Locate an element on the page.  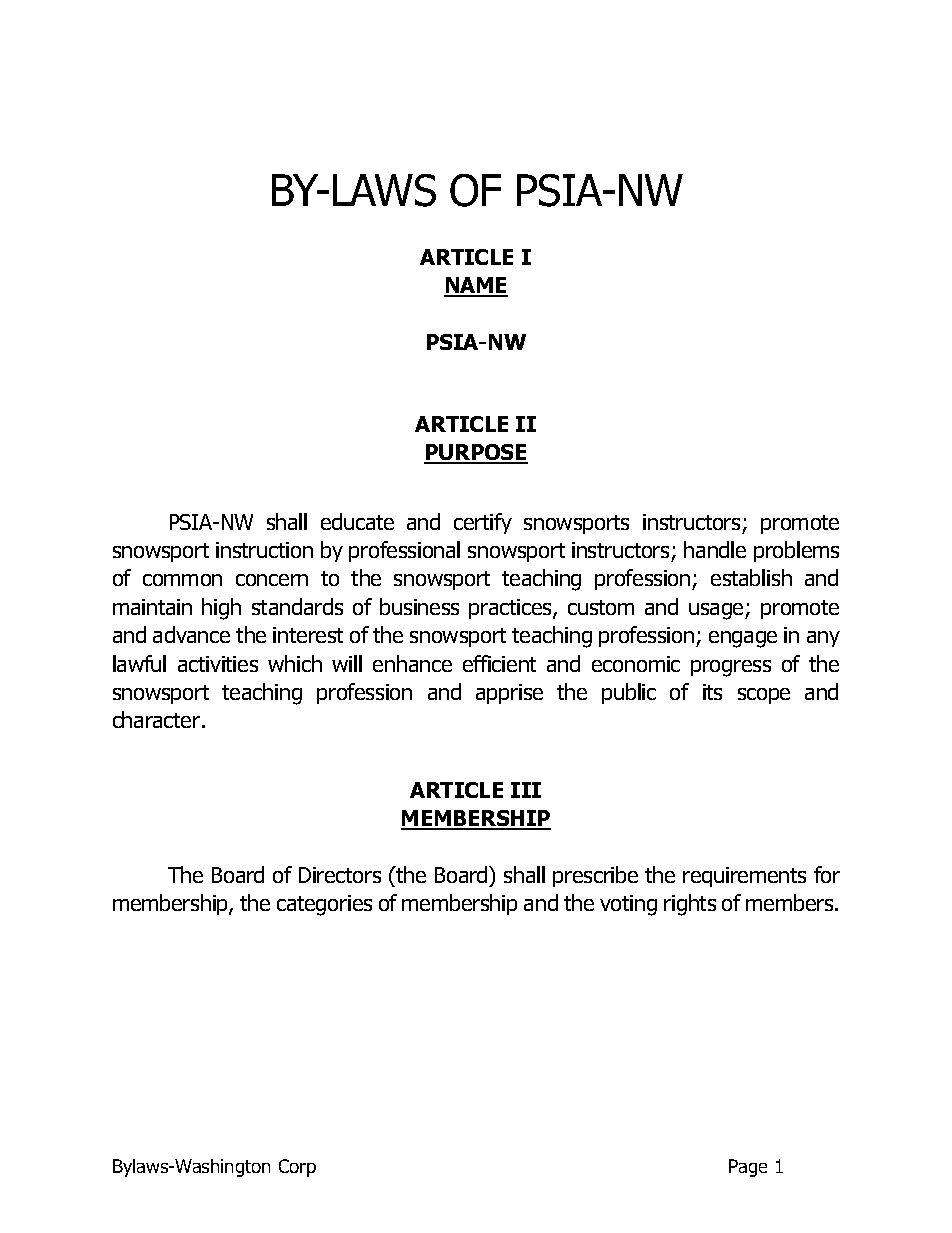
NAME is located at coordinates (476, 286).
